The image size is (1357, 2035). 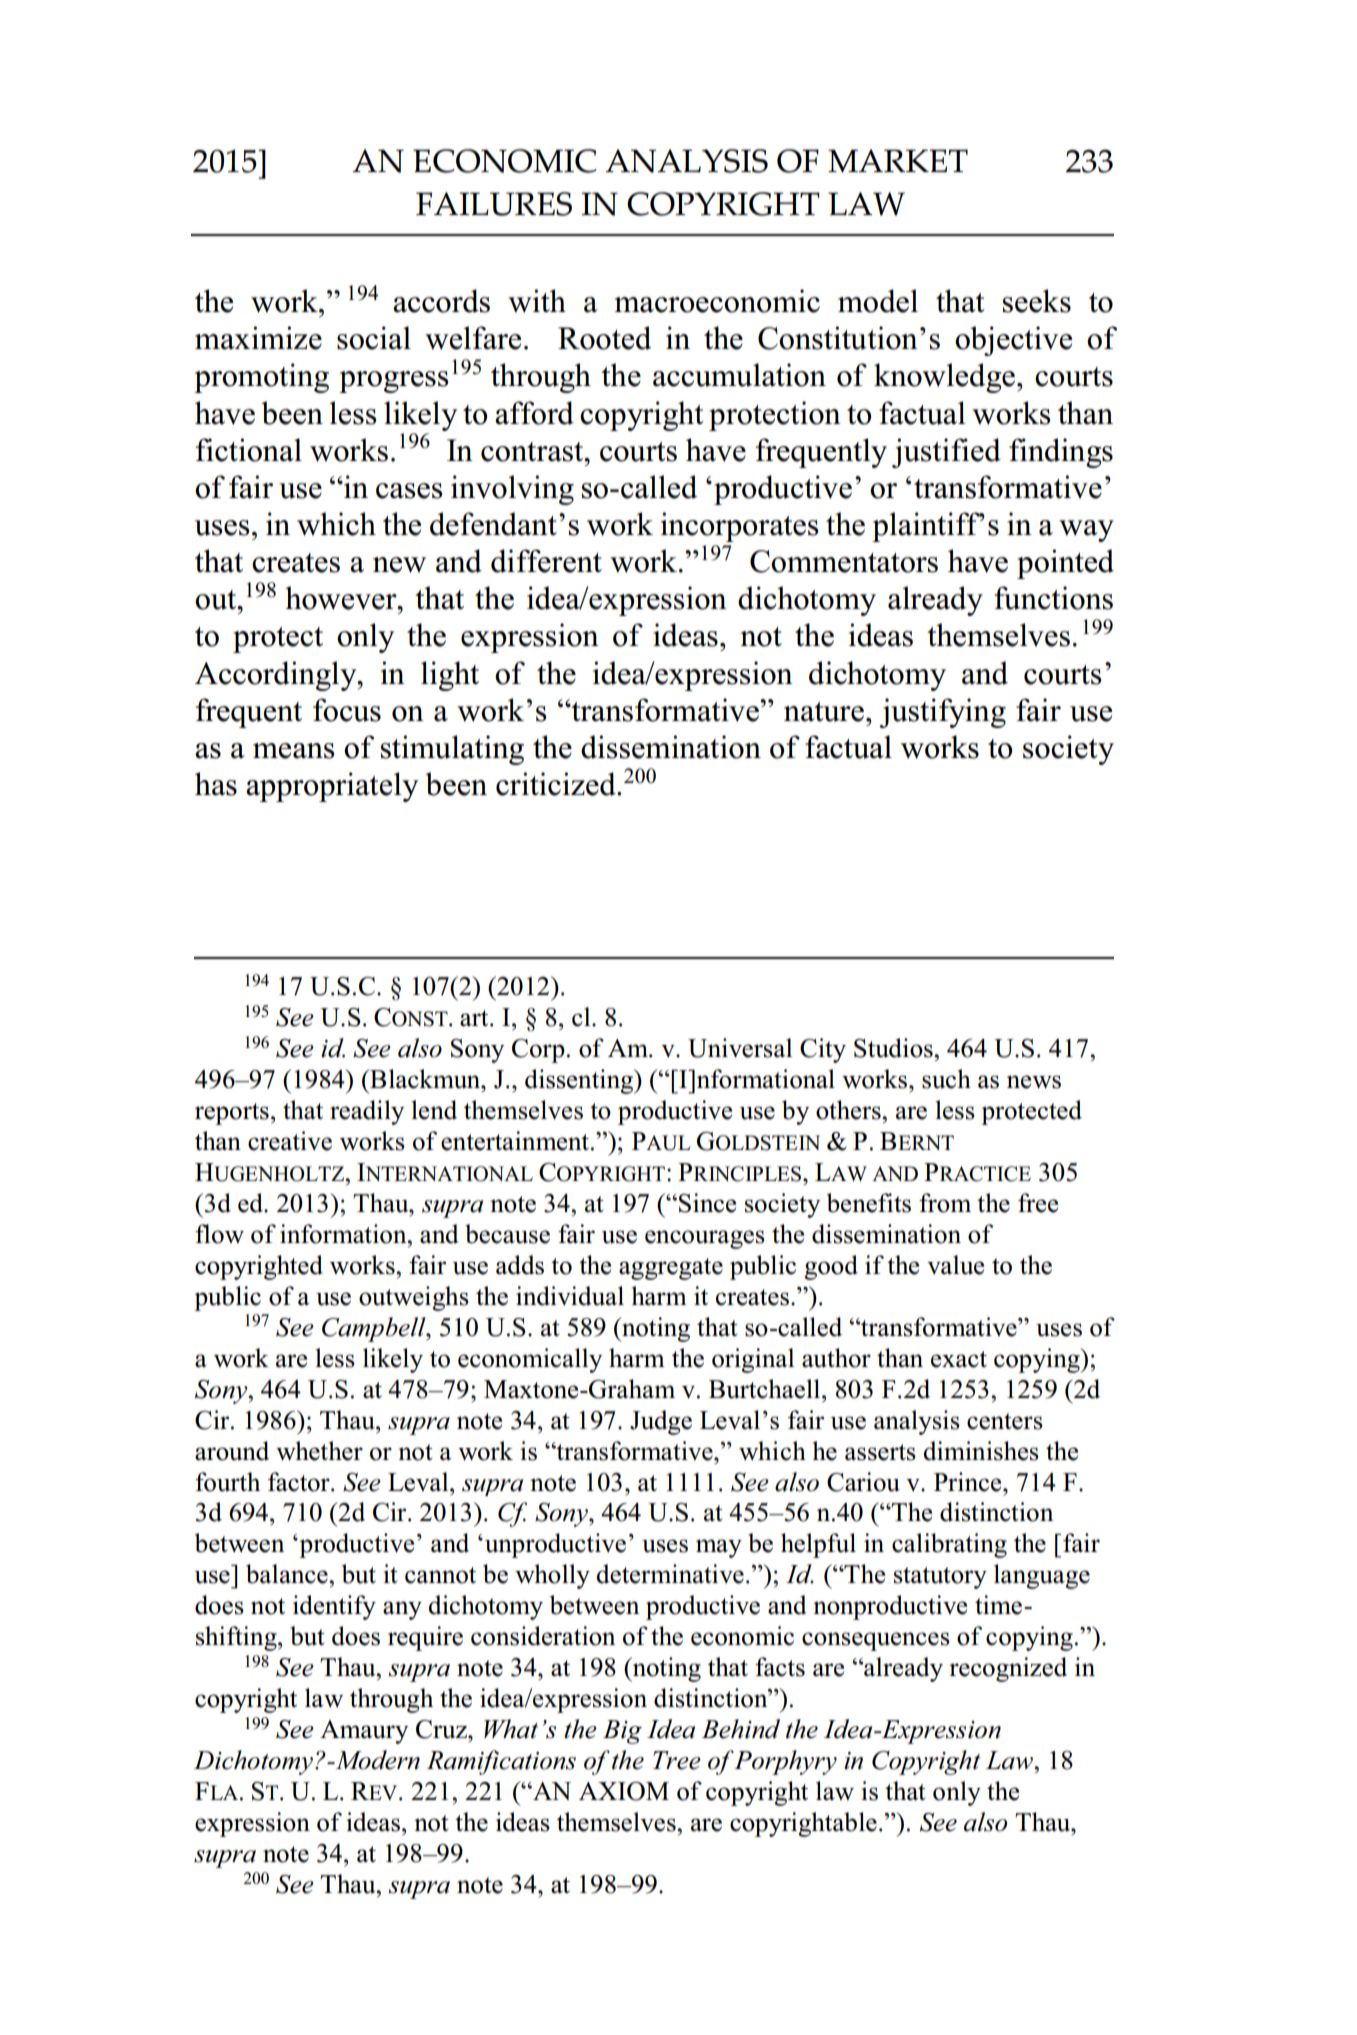 What do you see at coordinates (898, 161) in the document?
I see `MARKET` at bounding box center [898, 161].
